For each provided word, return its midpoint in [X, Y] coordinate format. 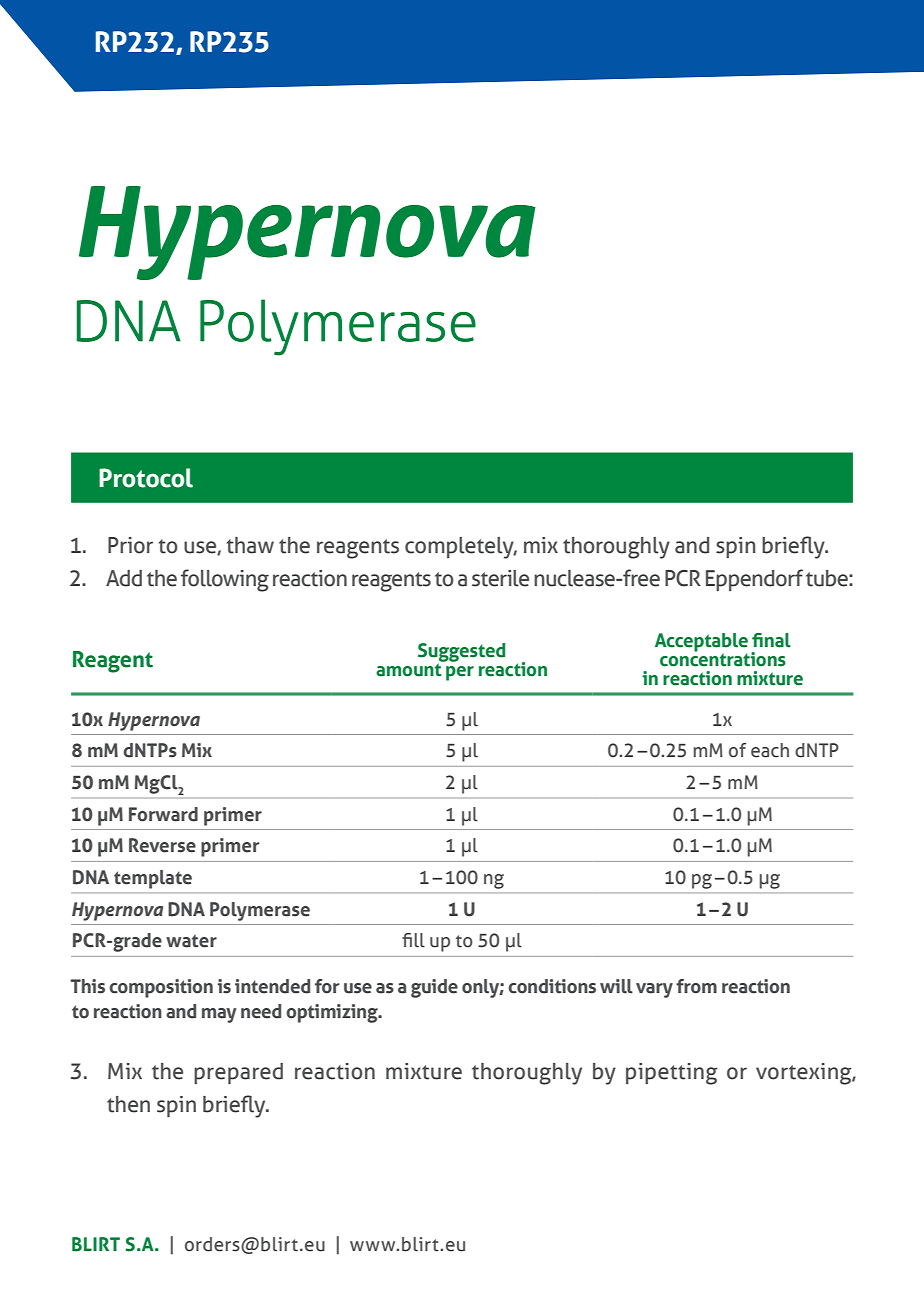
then [128, 1104]
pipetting [672, 1074]
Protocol [146, 478]
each [770, 750]
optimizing [333, 1013]
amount [410, 669]
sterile [500, 578]
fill [413, 940]
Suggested [461, 653]
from [696, 986]
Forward [163, 814]
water [191, 941]
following [225, 580]
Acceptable [701, 643]
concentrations [723, 658]
